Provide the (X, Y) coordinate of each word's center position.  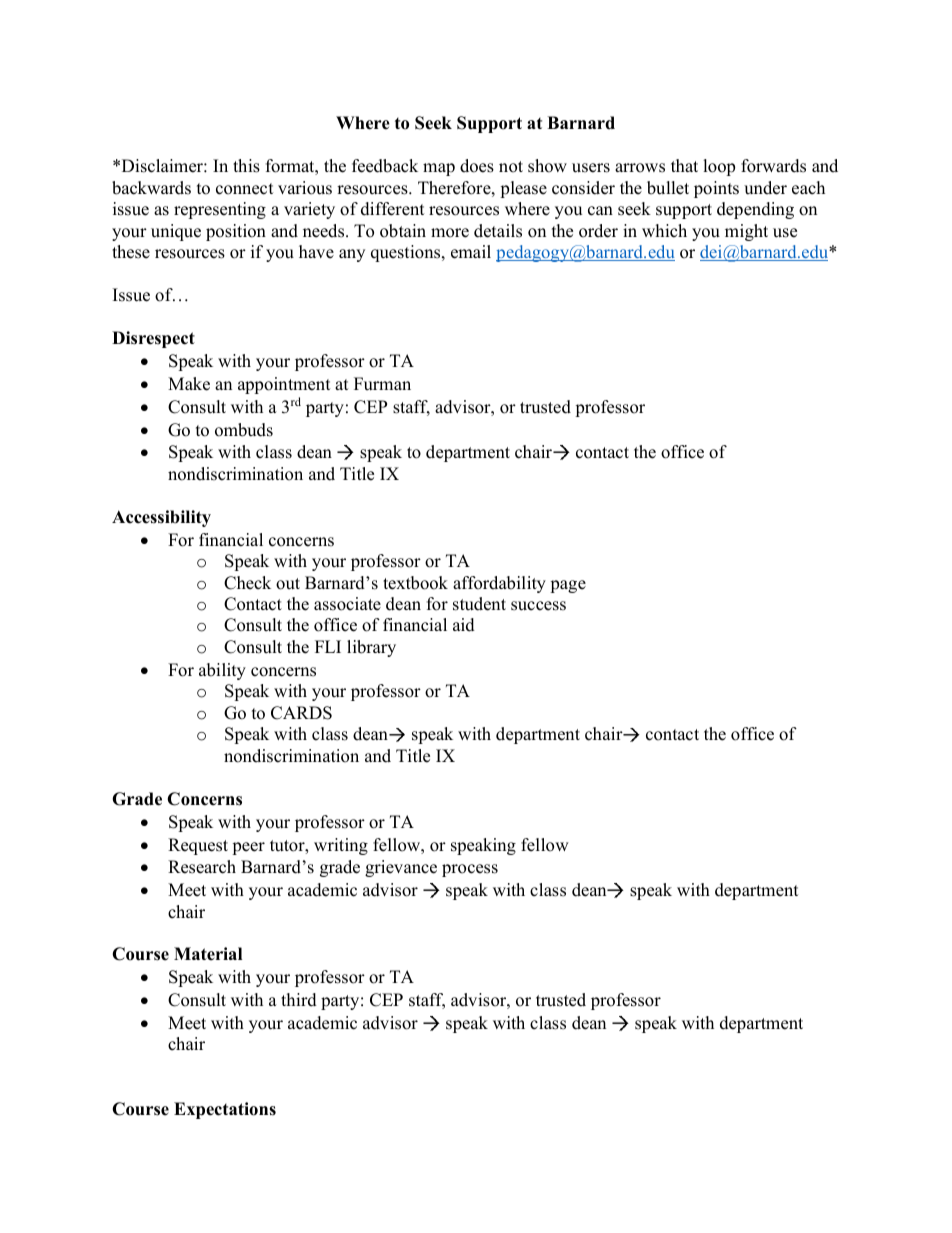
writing (341, 846)
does (477, 166)
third (299, 1000)
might (746, 232)
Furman (382, 384)
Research (202, 867)
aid (464, 625)
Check (247, 583)
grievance (401, 868)
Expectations (225, 1110)
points (716, 189)
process (470, 870)
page (568, 586)
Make (189, 384)
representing (220, 210)
